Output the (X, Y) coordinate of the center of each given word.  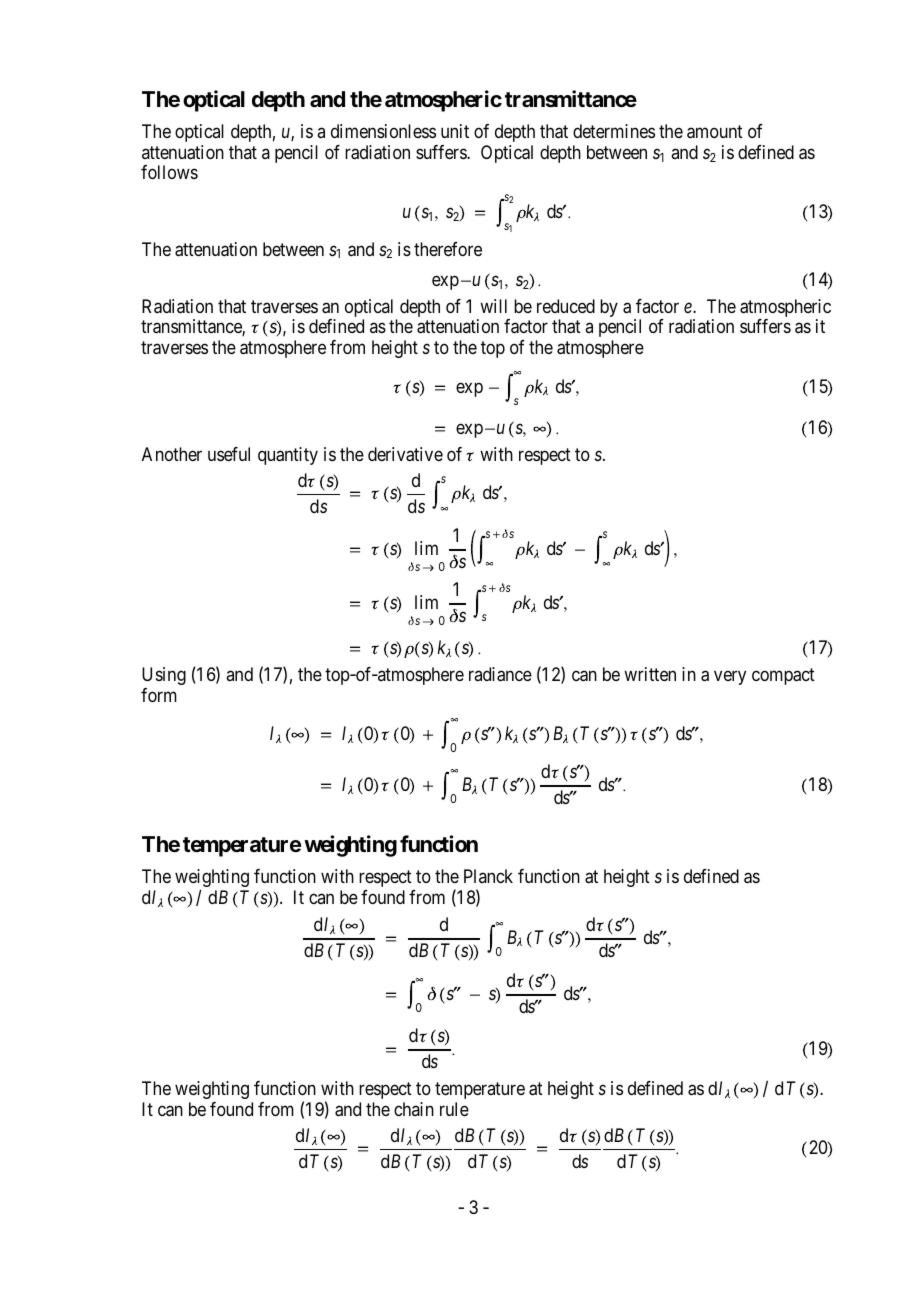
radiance (500, 674)
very (730, 677)
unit (455, 131)
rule (454, 1109)
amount (715, 132)
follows (169, 172)
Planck (488, 876)
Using (164, 676)
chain (414, 1109)
